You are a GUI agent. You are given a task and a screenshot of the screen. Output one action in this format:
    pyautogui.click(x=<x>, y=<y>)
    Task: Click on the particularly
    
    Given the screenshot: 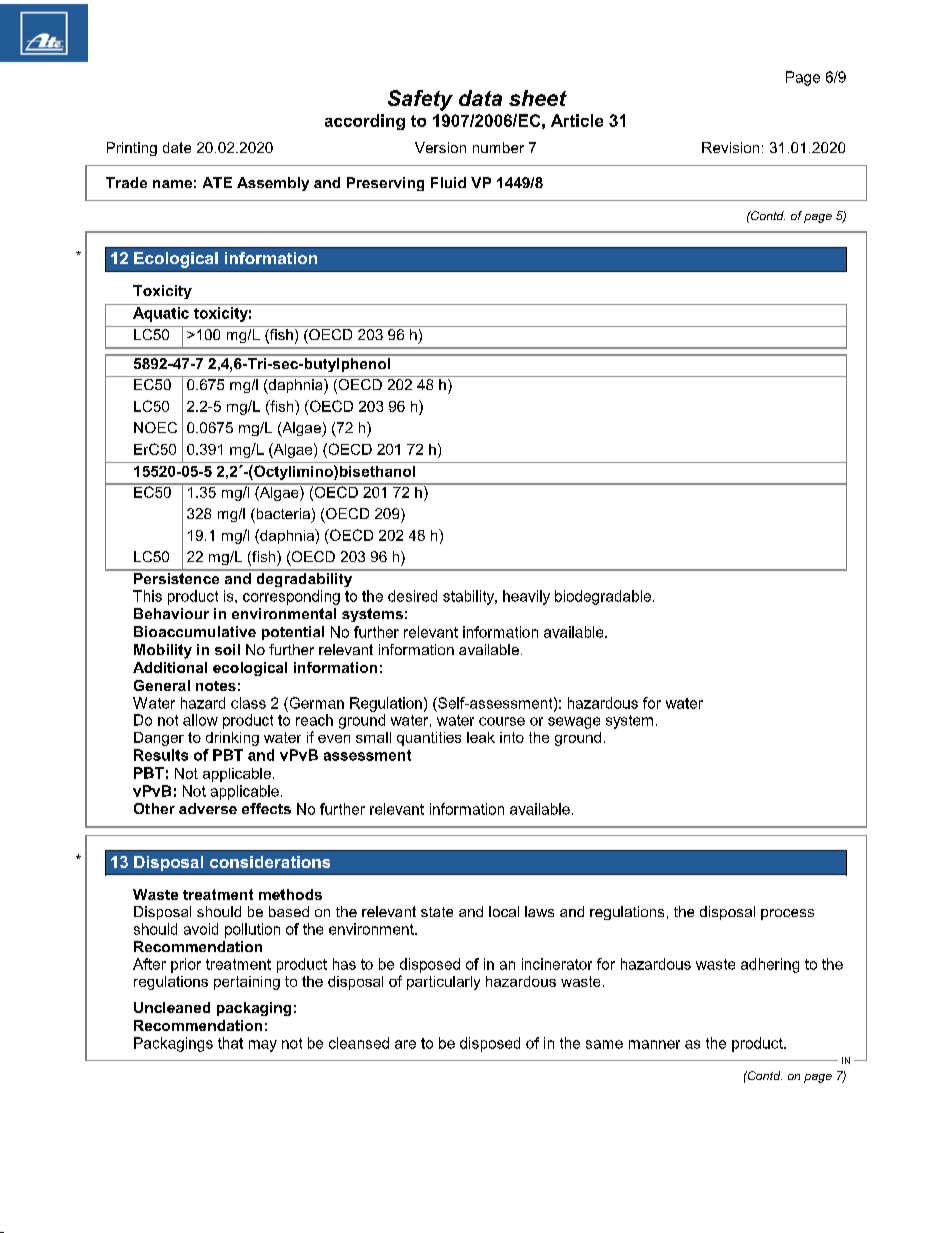 What is the action you would take?
    pyautogui.click(x=443, y=983)
